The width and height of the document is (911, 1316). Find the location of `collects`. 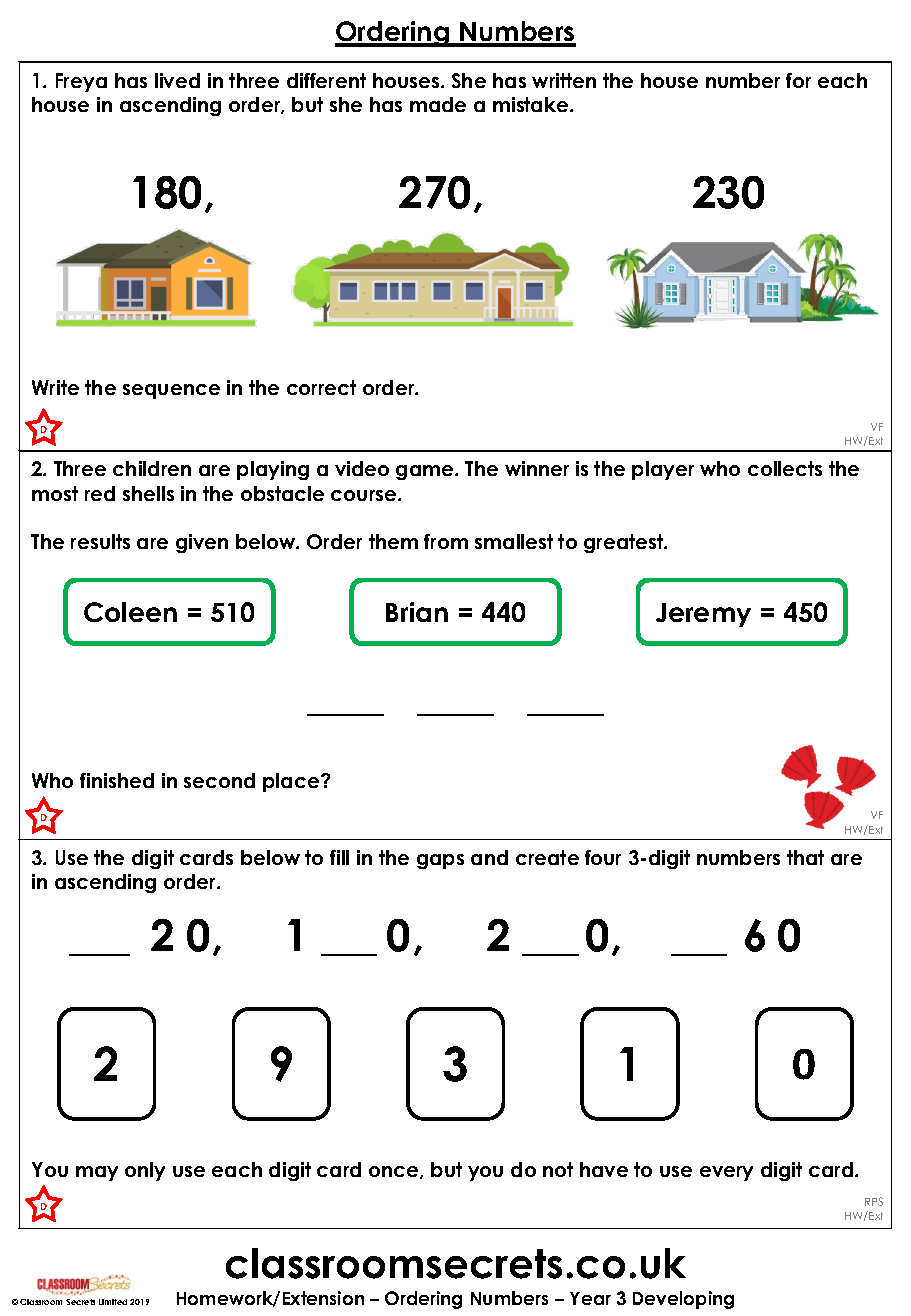

collects is located at coordinates (785, 468).
